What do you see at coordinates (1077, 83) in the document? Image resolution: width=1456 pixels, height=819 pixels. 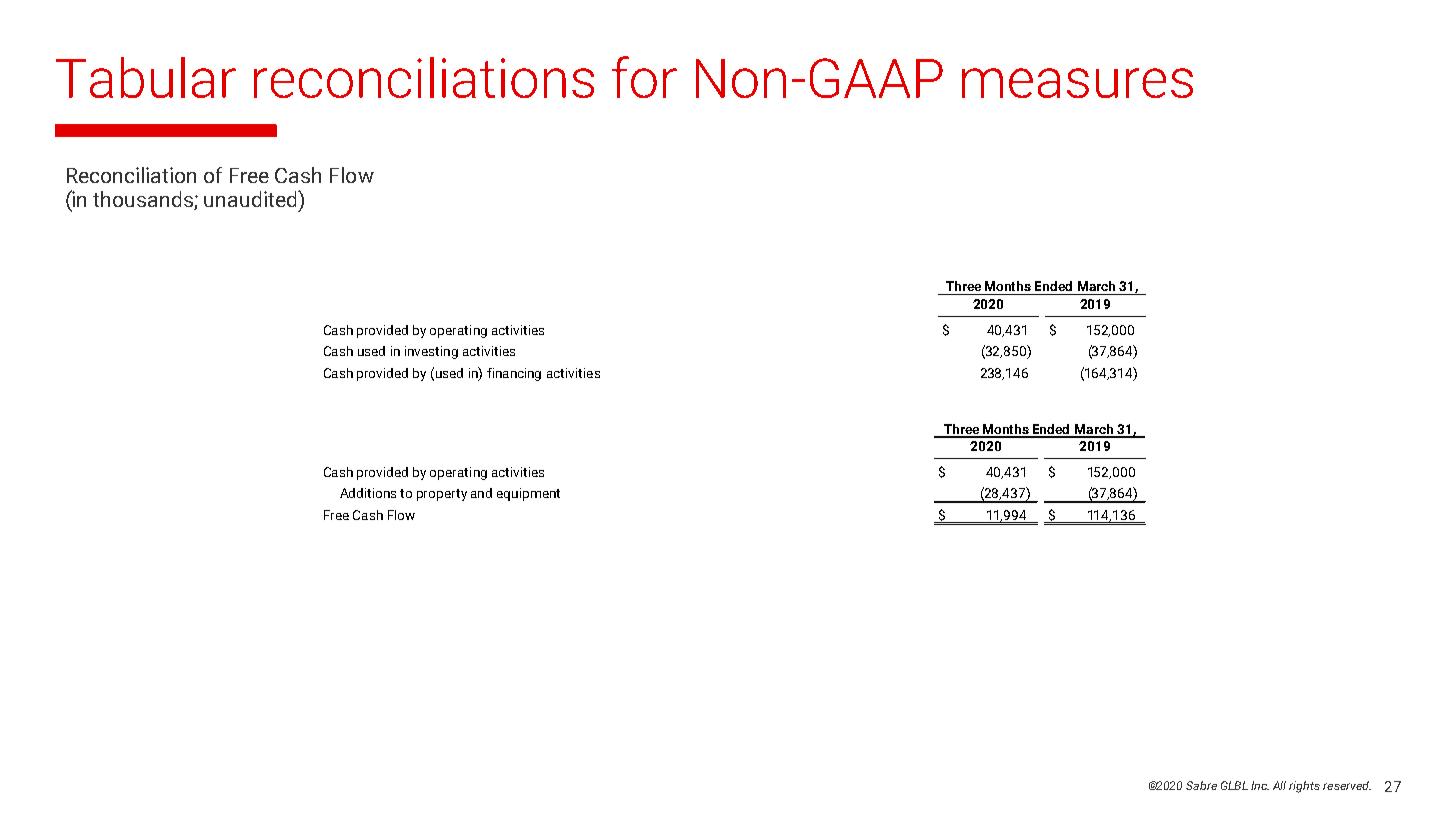 I see `measures` at bounding box center [1077, 83].
